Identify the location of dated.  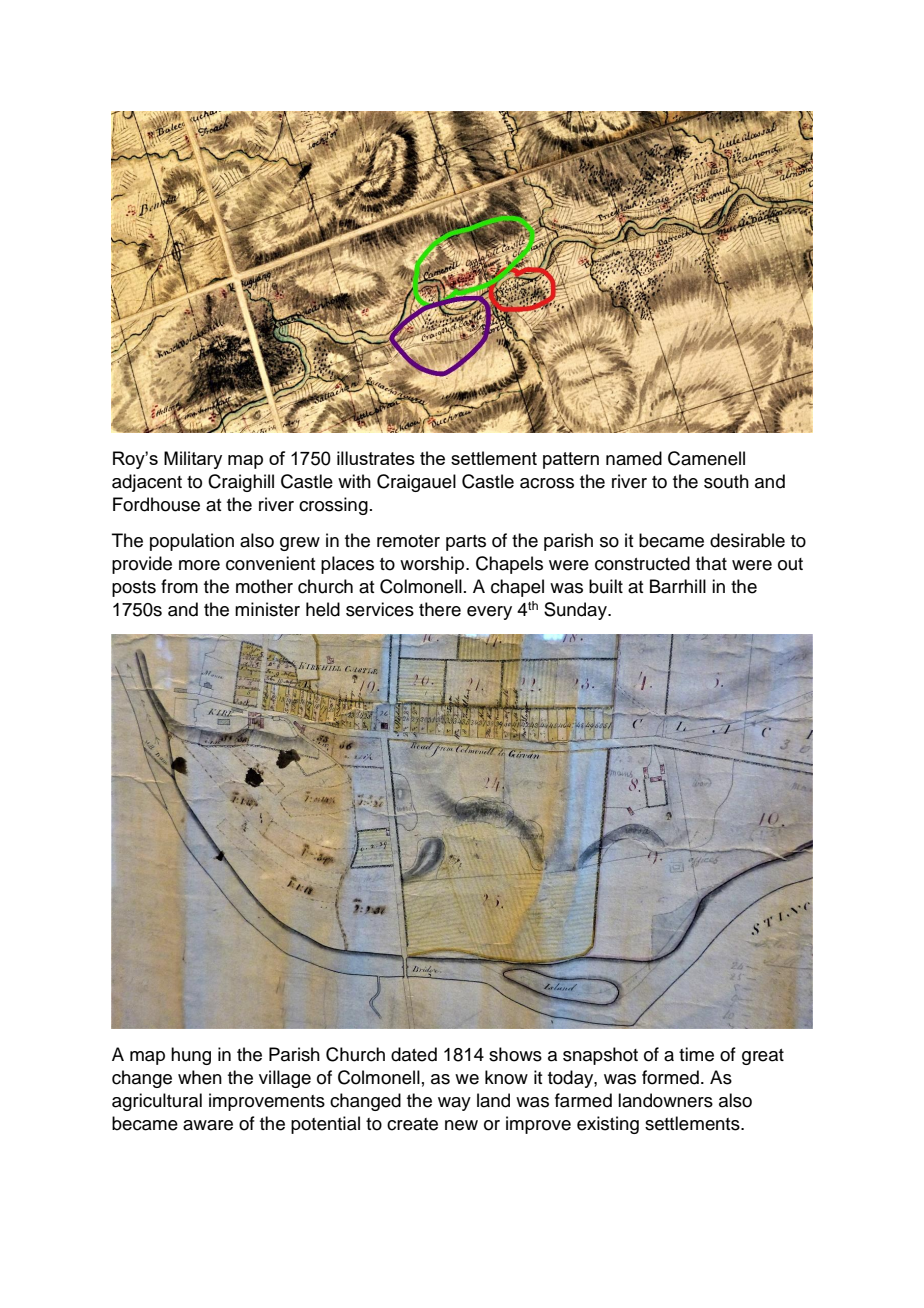
(414, 1054).
